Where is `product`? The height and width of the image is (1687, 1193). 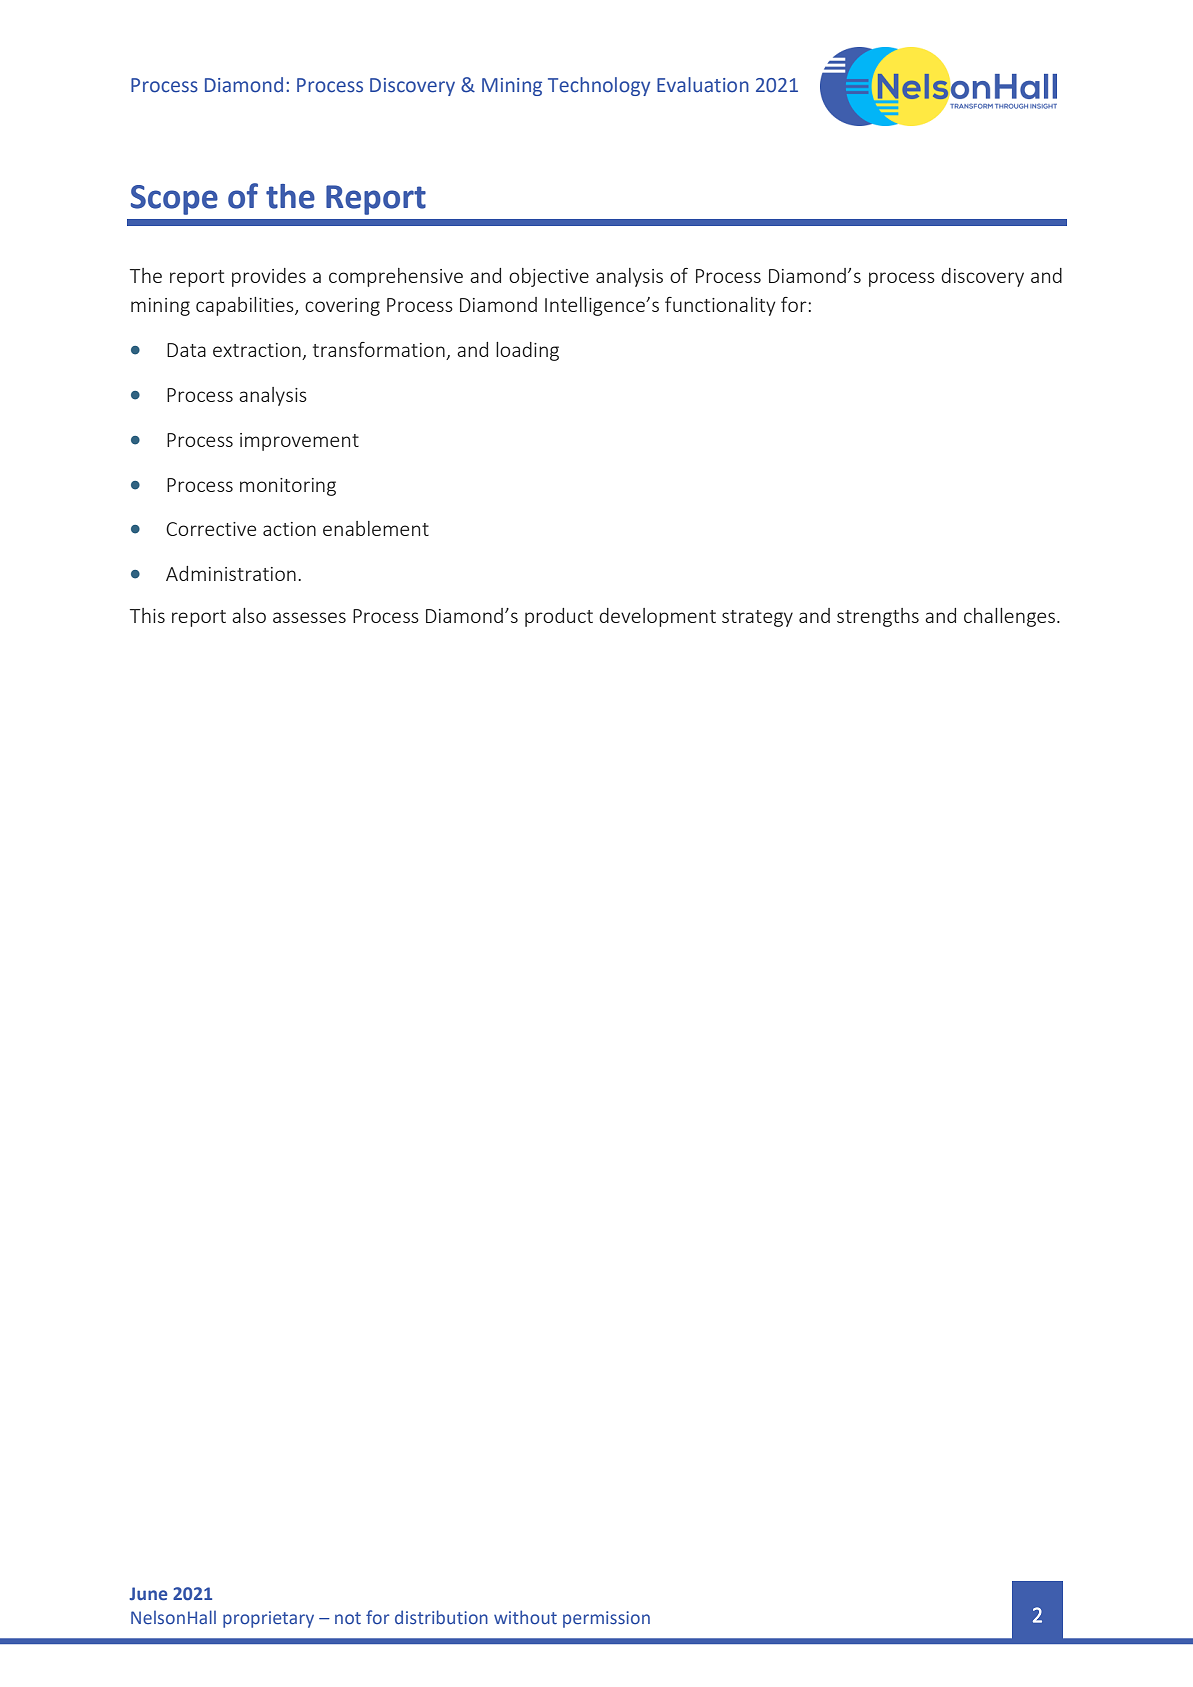
product is located at coordinates (559, 617).
